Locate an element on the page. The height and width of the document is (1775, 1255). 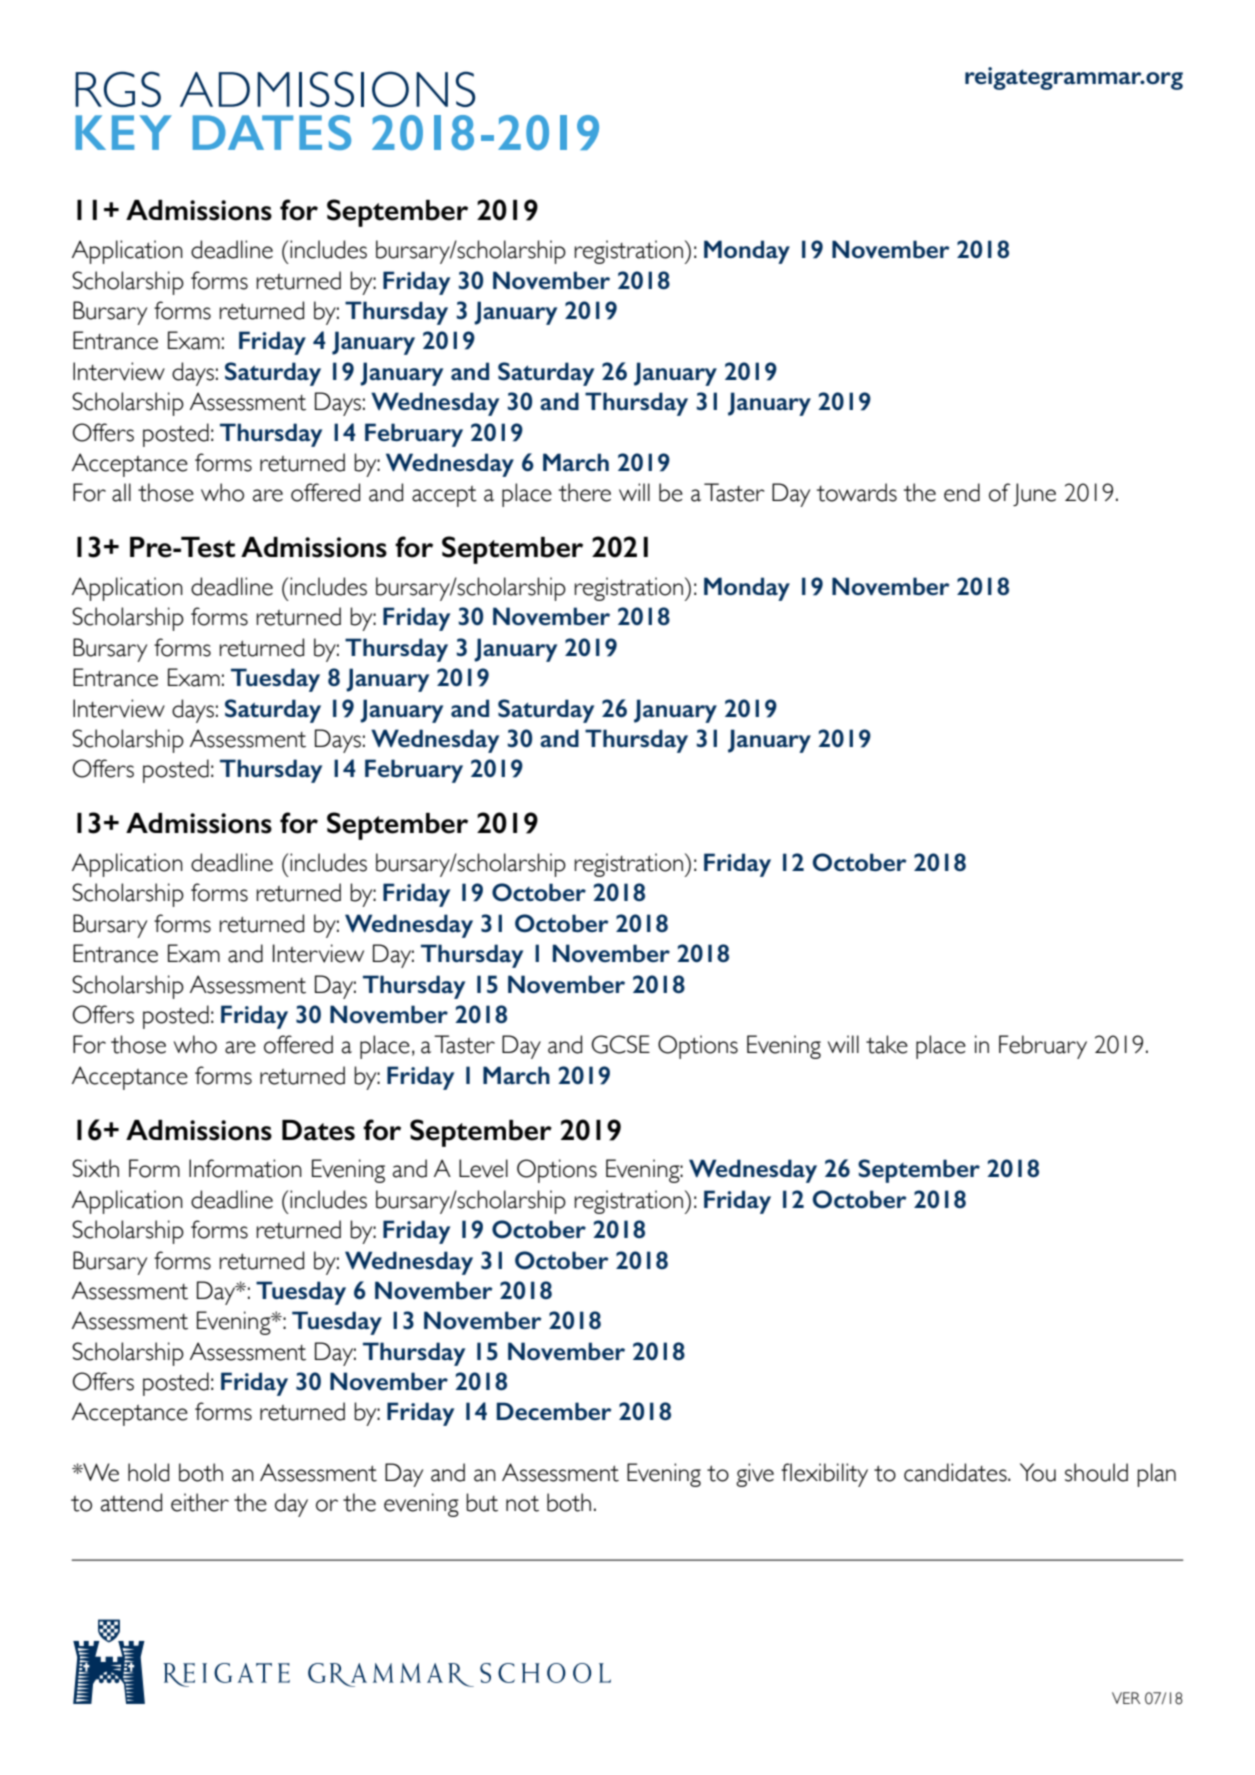
towards is located at coordinates (857, 492).
